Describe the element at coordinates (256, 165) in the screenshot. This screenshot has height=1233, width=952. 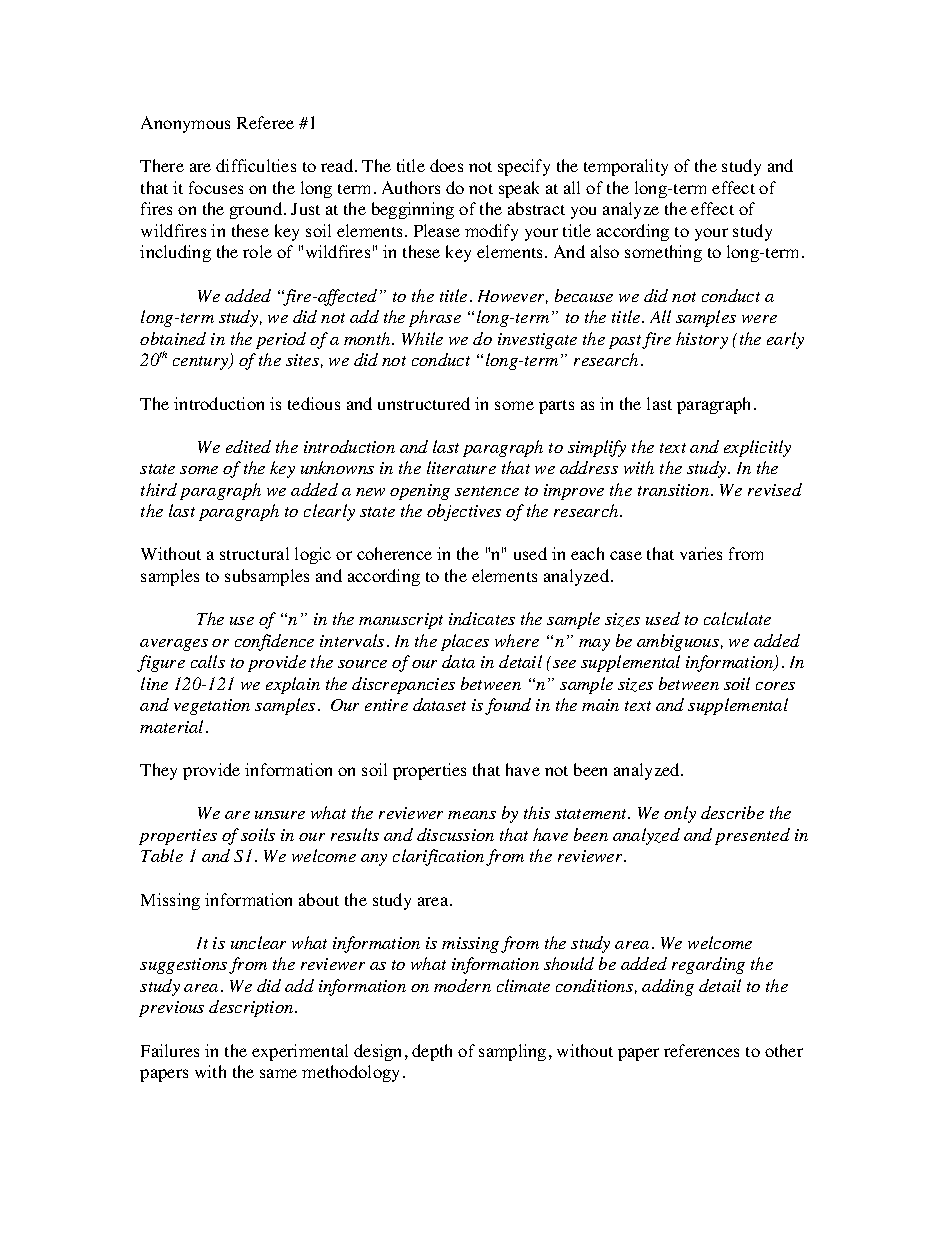
I see `difficulties` at that location.
